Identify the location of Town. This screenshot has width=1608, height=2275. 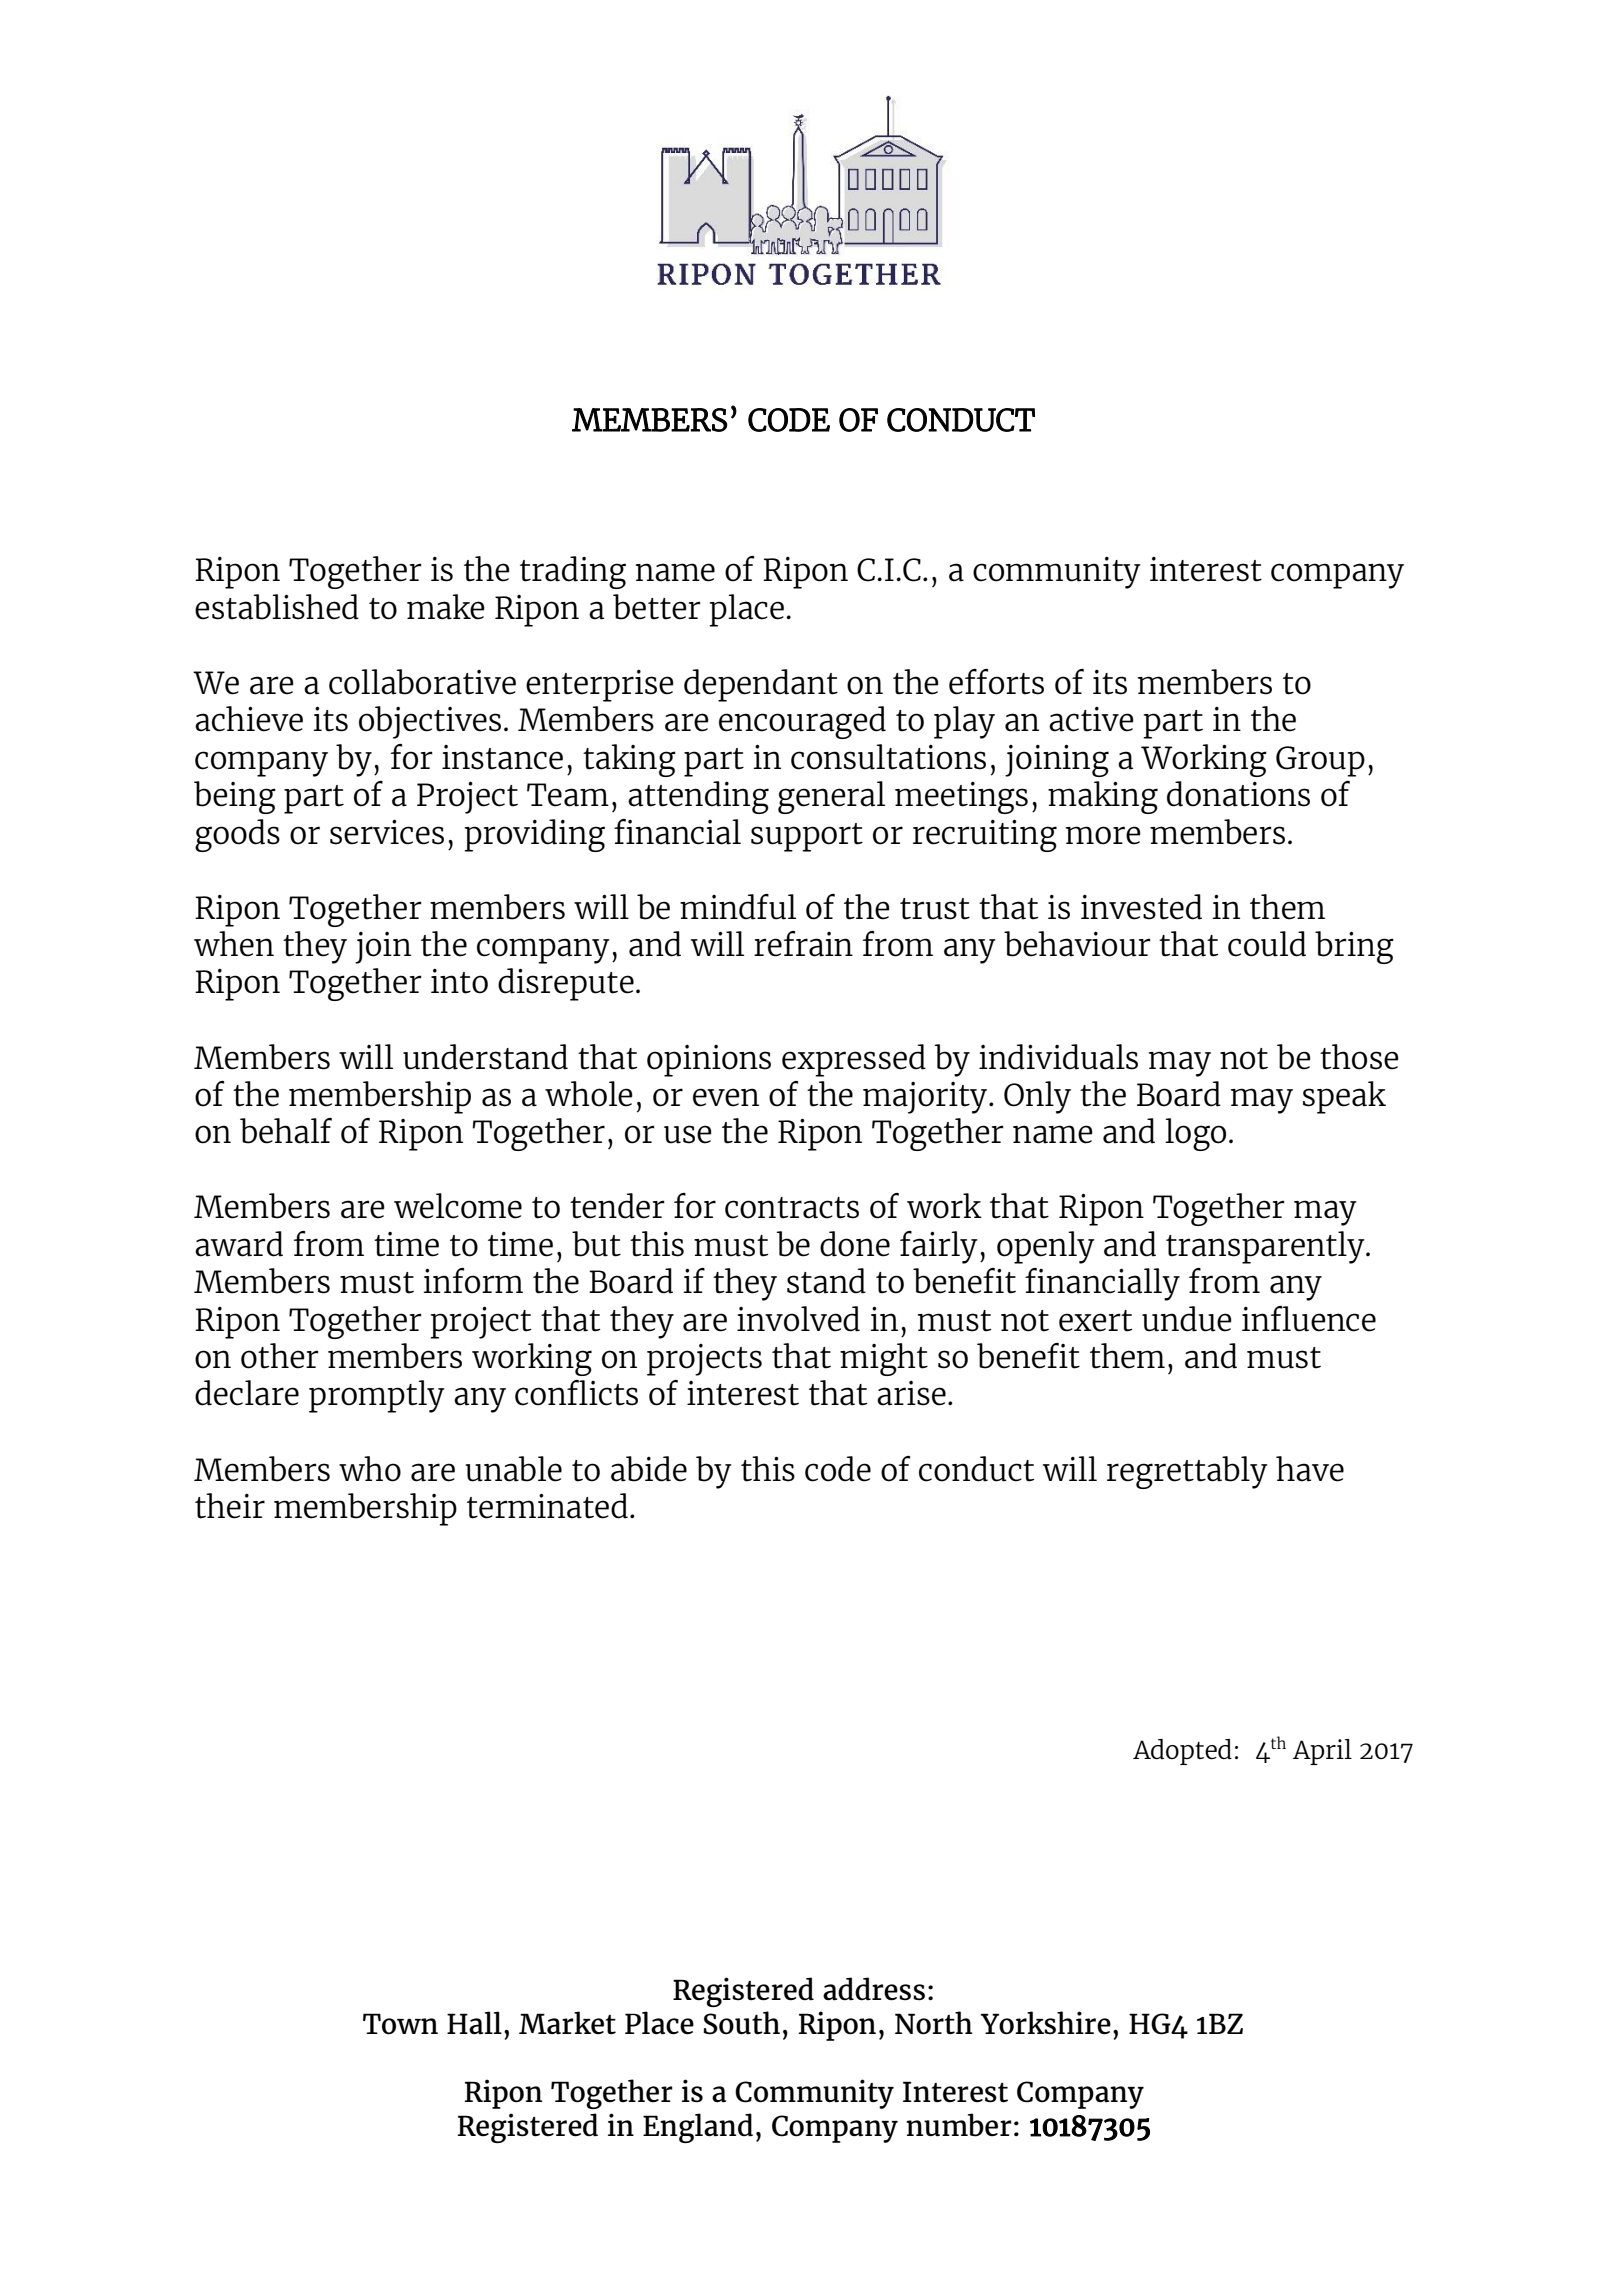
(400, 2024).
